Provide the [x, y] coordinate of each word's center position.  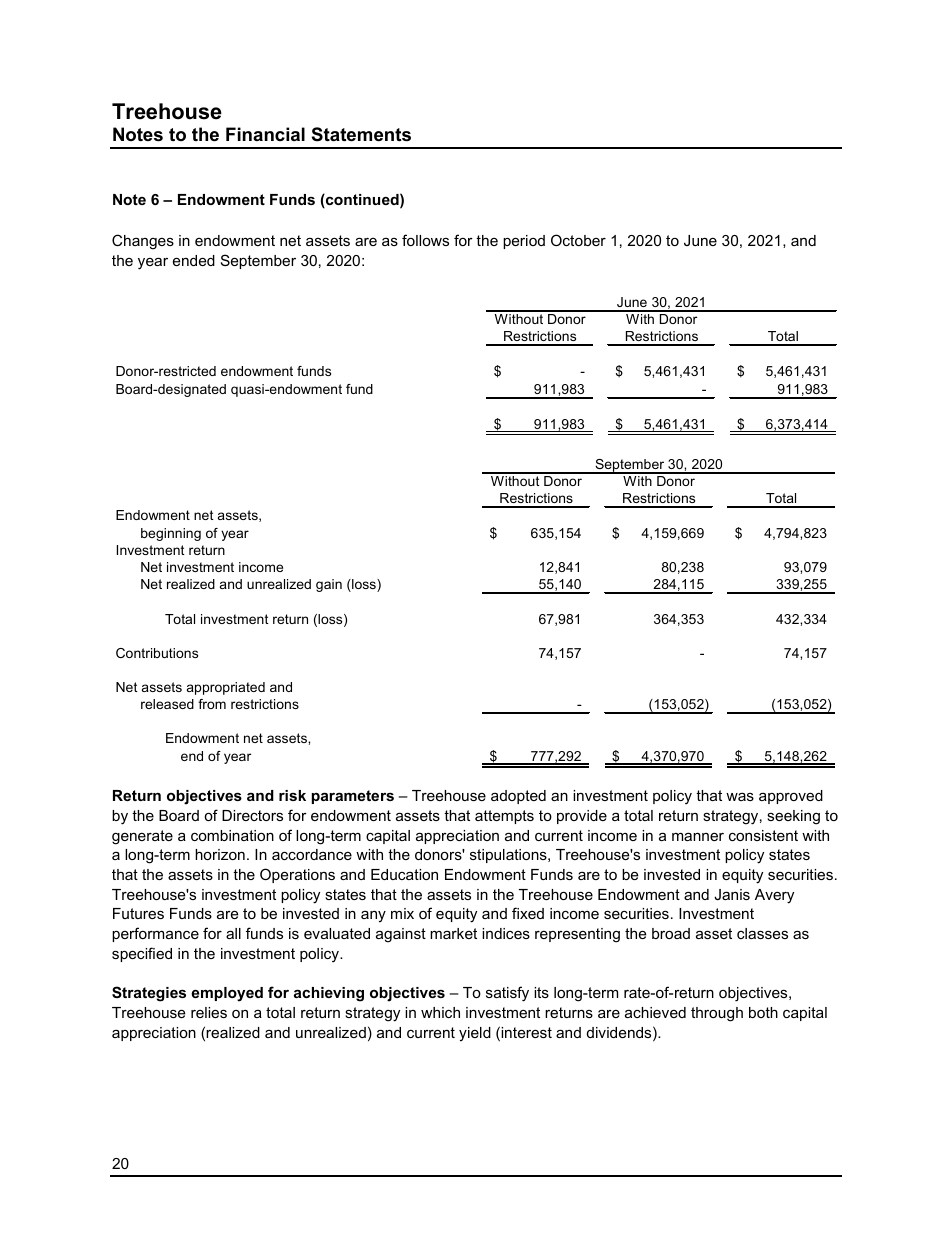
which [440, 1012]
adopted [518, 797]
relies [209, 1012]
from [212, 704]
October [578, 240]
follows [425, 240]
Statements [361, 134]
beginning [171, 534]
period [524, 242]
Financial [265, 134]
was [740, 796]
